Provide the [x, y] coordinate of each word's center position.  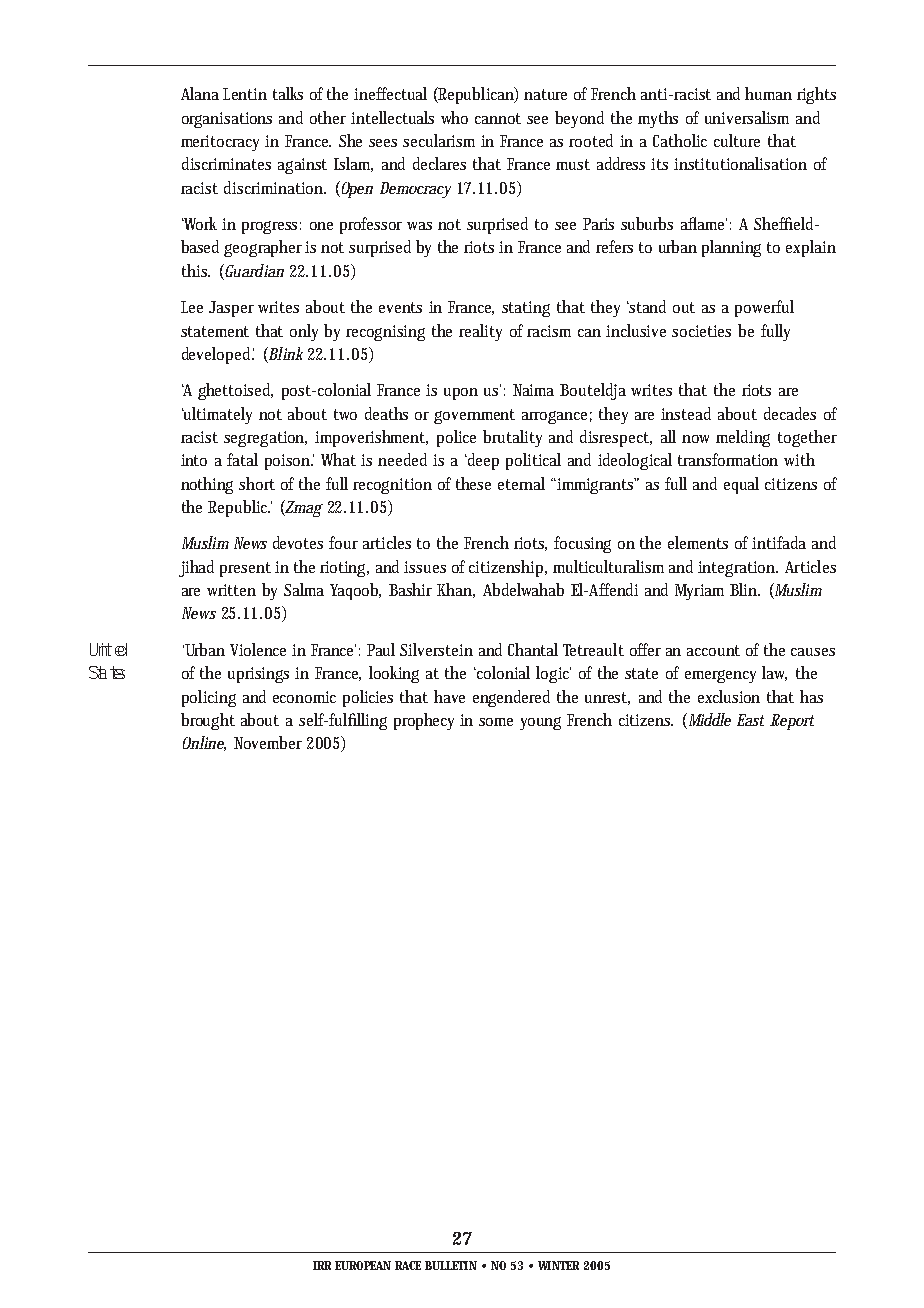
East [750, 720]
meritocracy [220, 143]
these [473, 483]
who [454, 117]
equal [741, 485]
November [268, 742]
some [496, 722]
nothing [207, 485]
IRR [322, 1265]
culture [737, 140]
